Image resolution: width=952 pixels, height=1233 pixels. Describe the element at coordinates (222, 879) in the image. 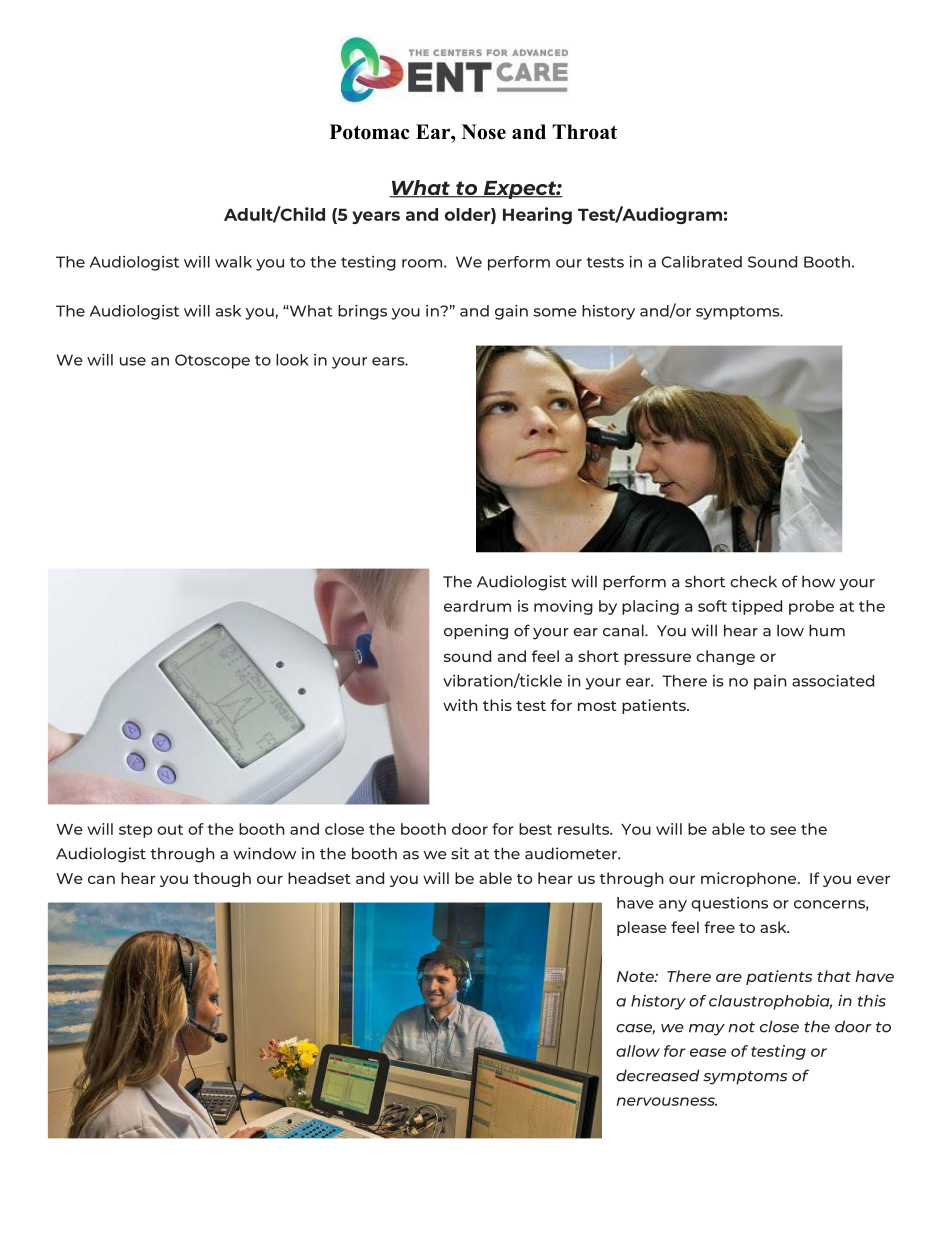

I see `though` at that location.
